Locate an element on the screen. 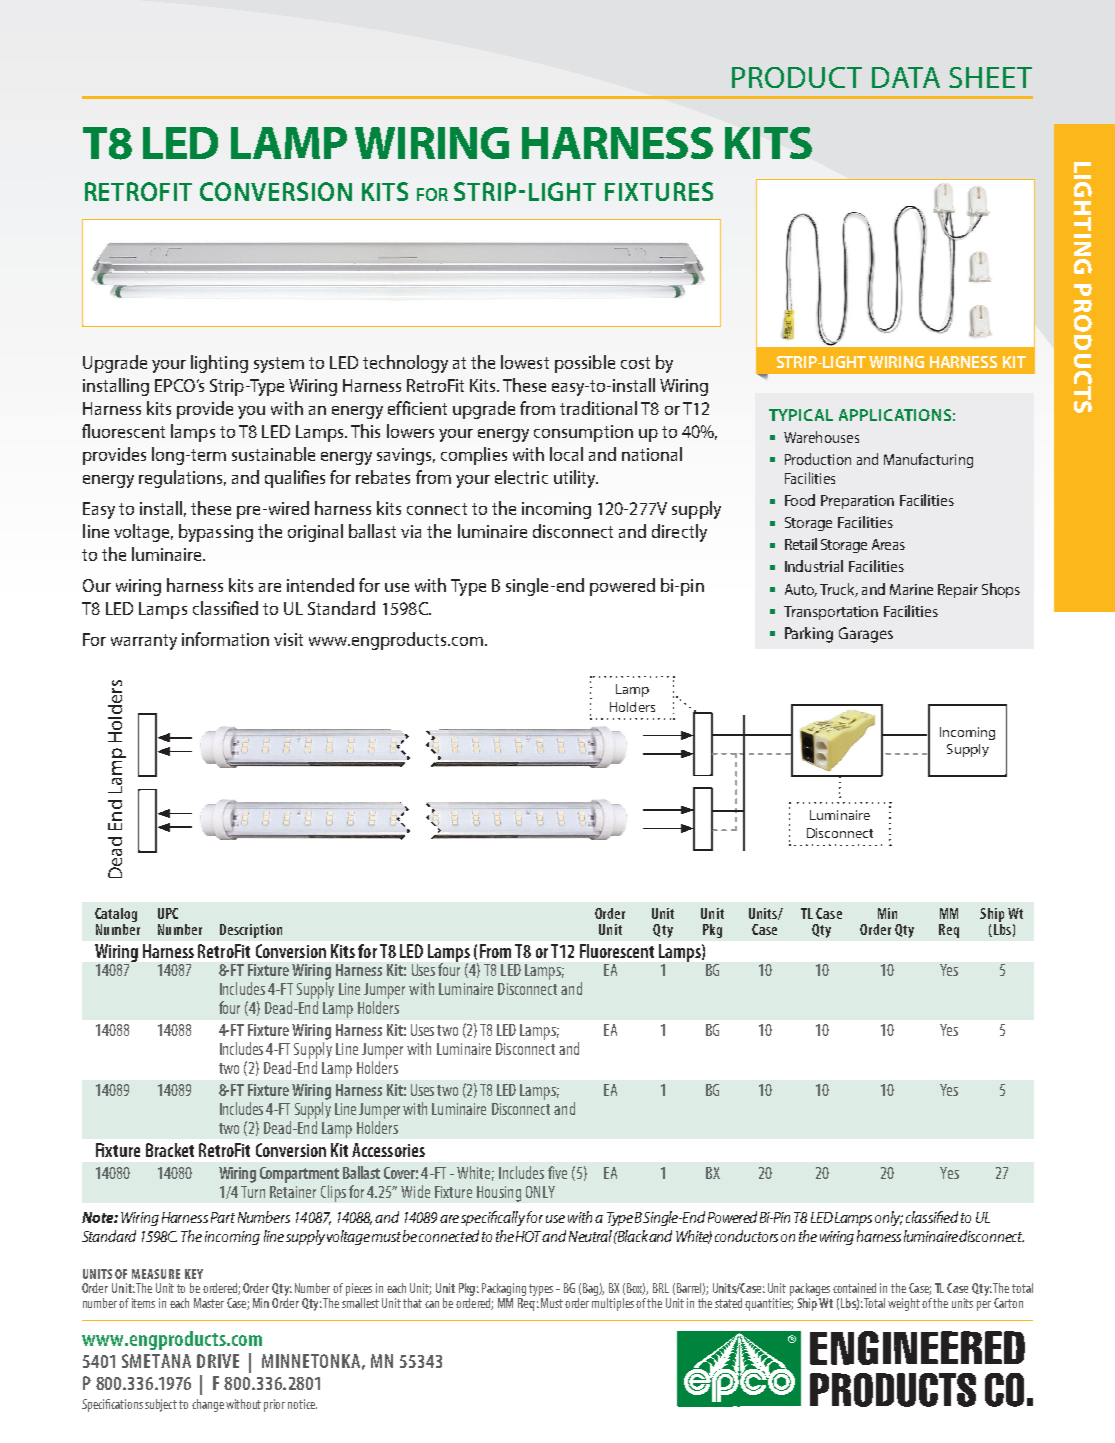 This screenshot has height=1443, width=1115. DRIVE is located at coordinates (218, 1361).
